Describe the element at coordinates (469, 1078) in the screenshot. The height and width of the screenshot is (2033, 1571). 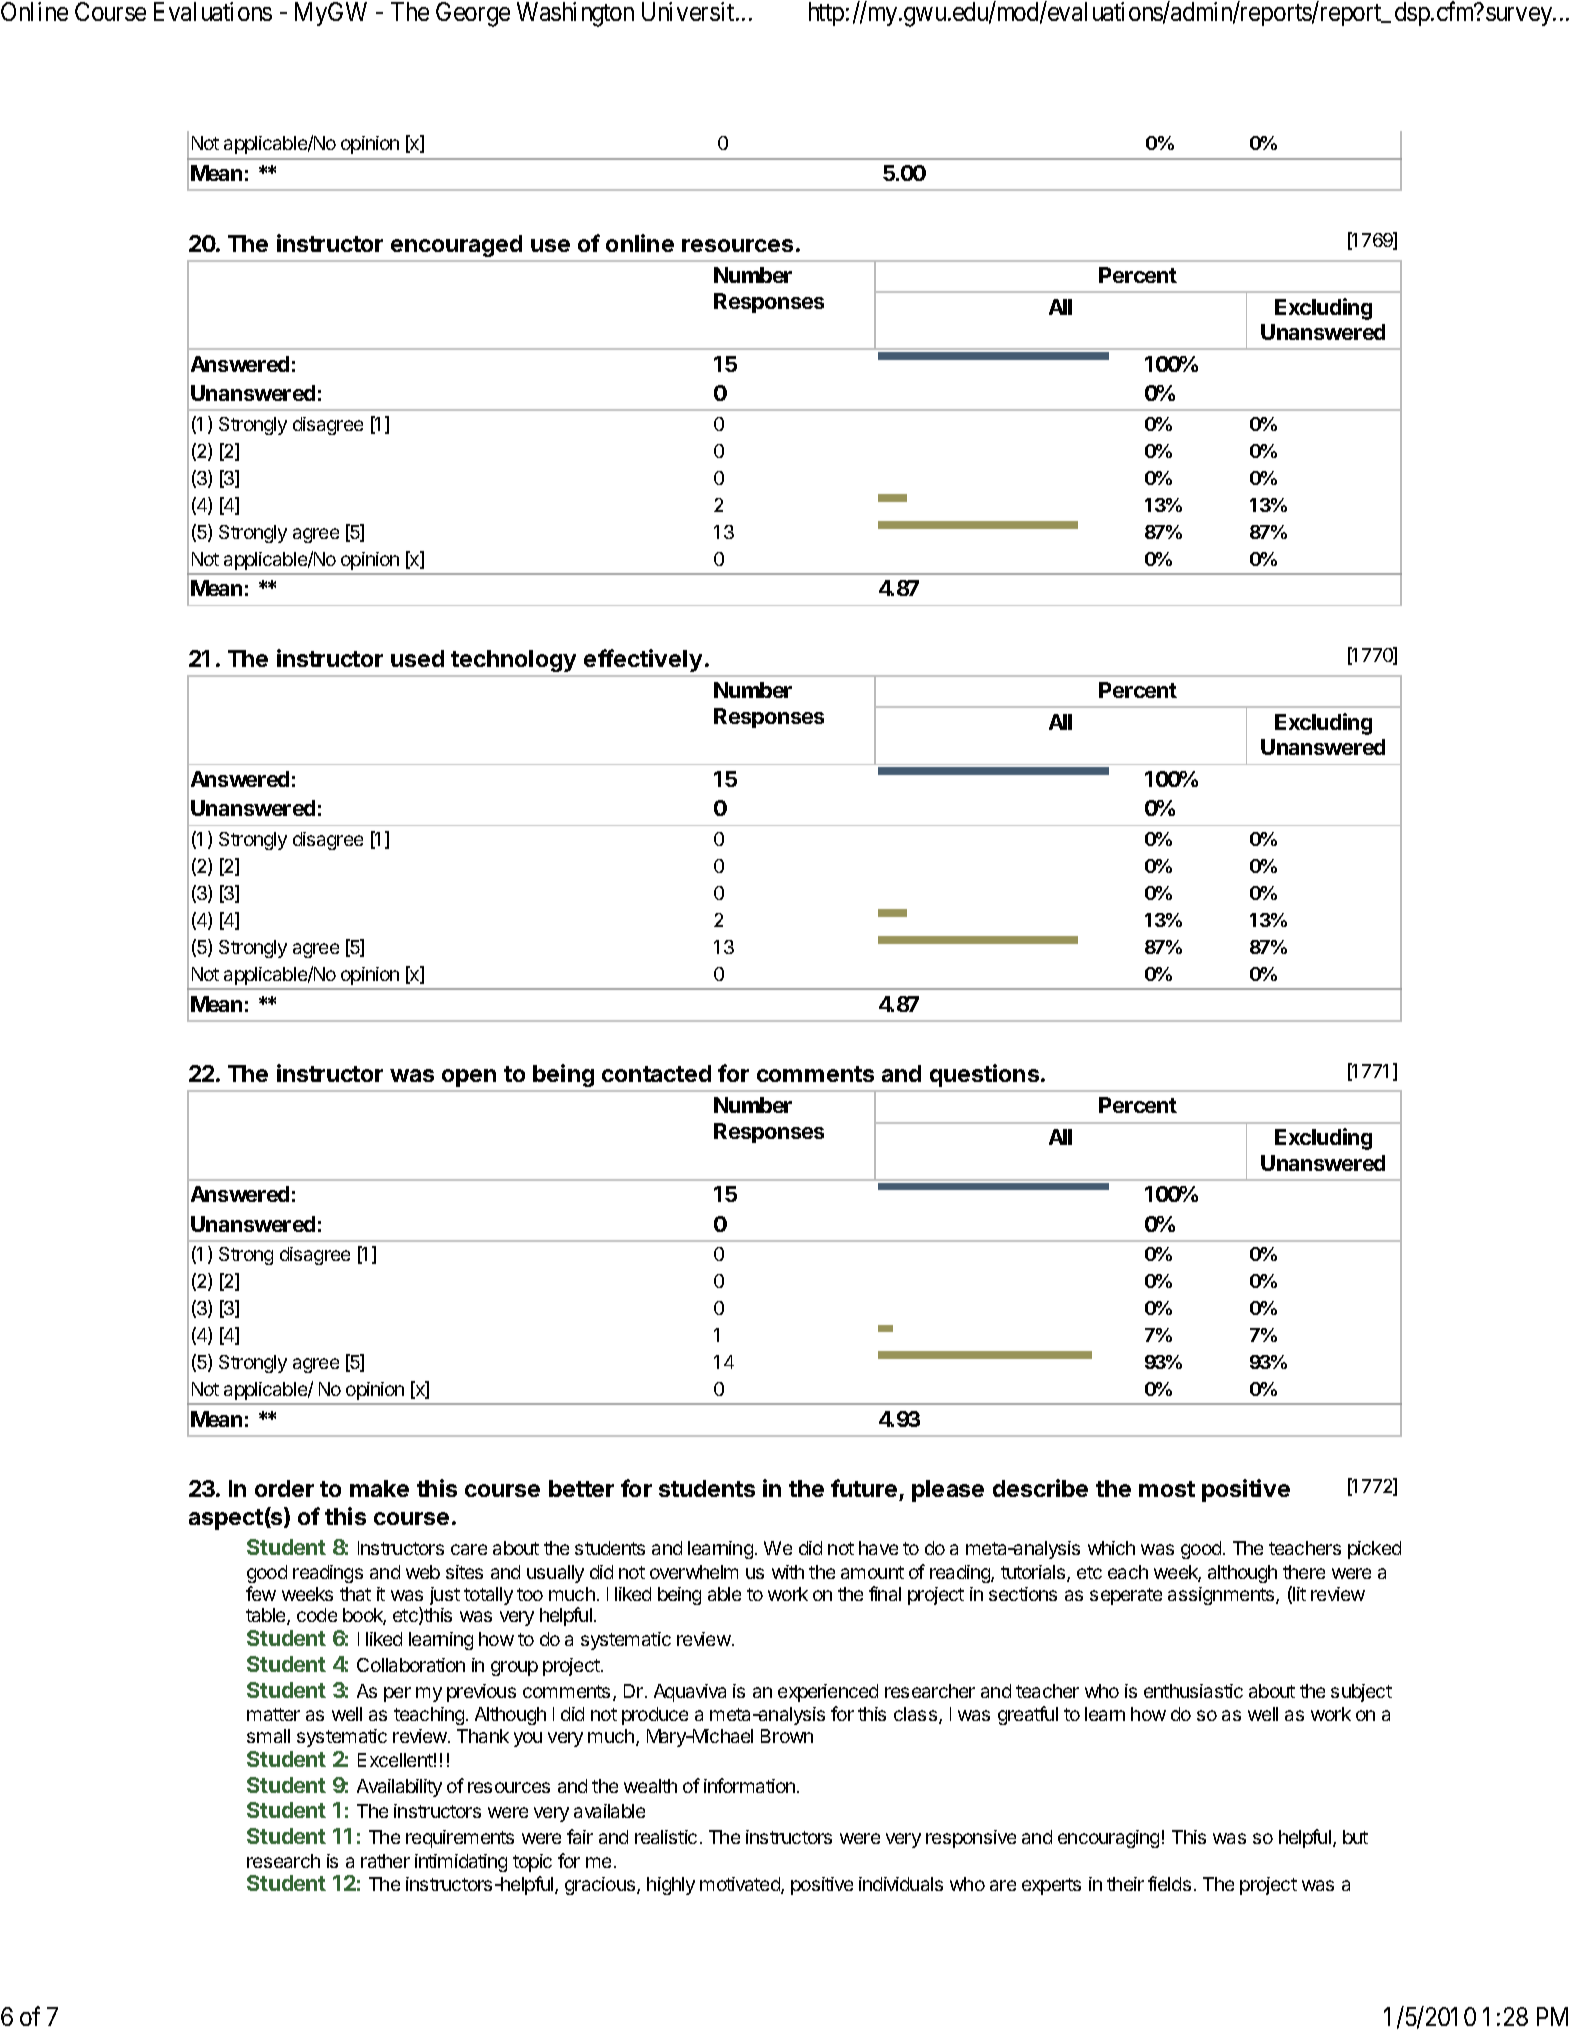
I see `open` at that location.
